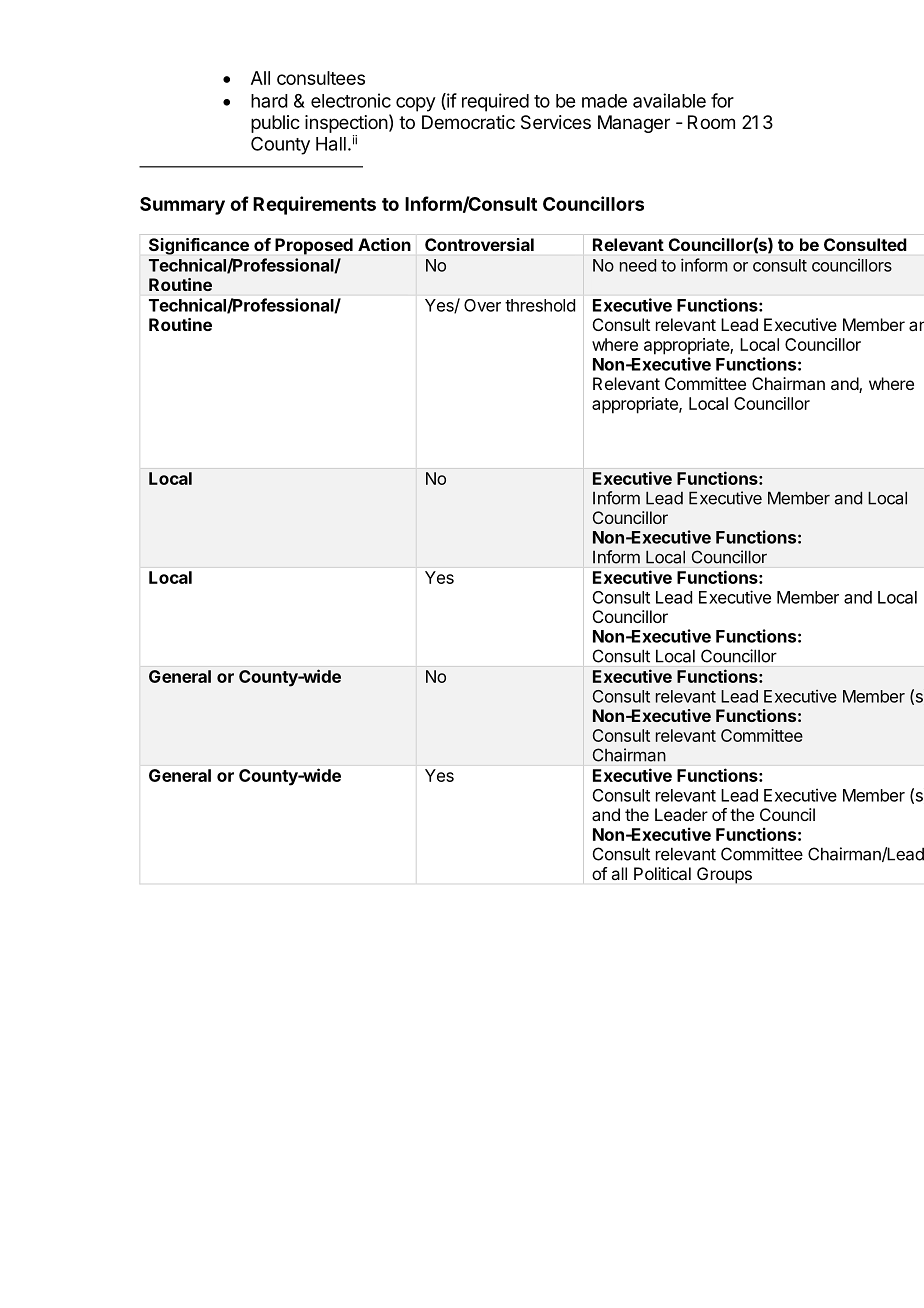 Image resolution: width=924 pixels, height=1308 pixels. I want to click on Proposed, so click(314, 246).
